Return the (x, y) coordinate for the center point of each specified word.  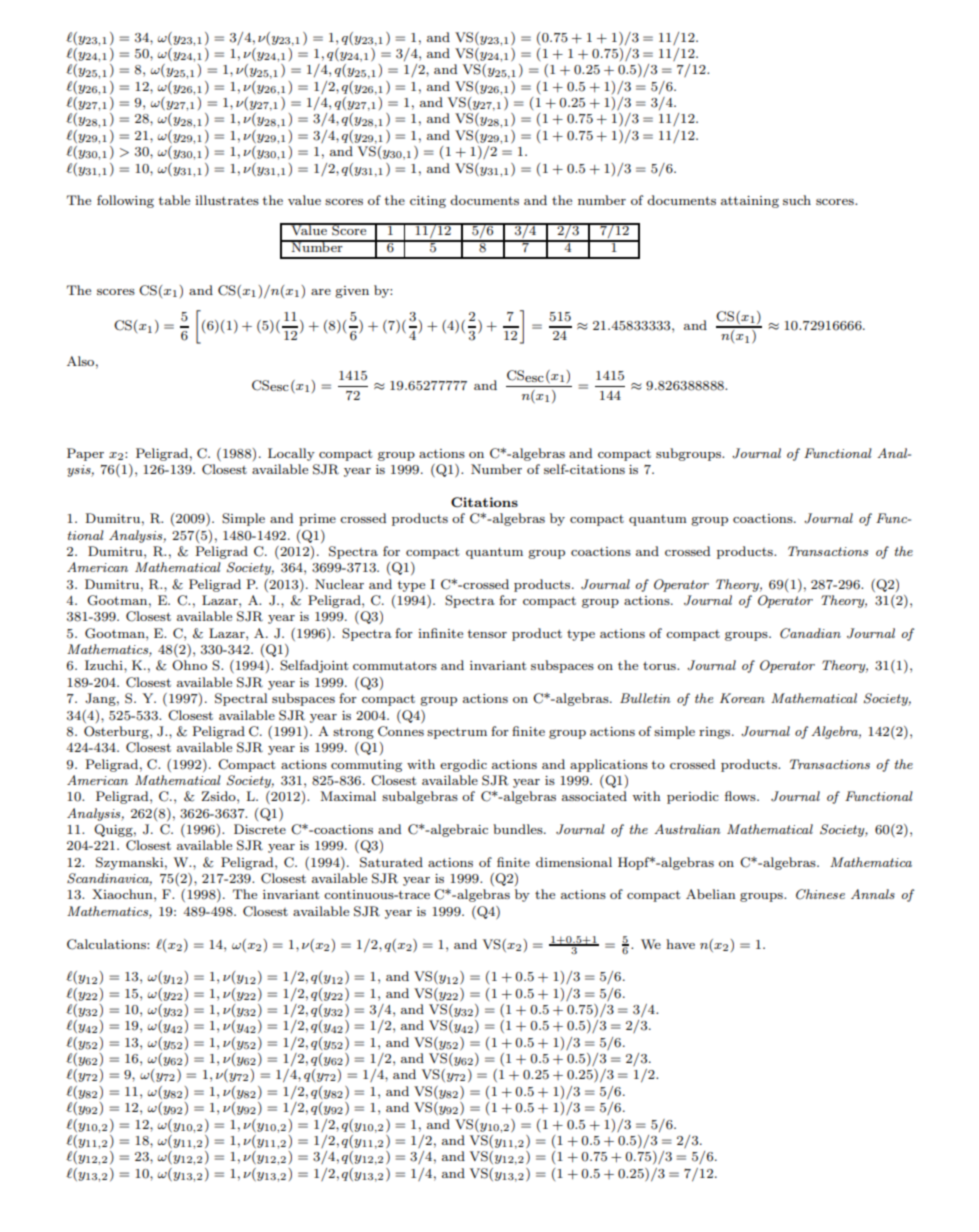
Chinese (820, 894)
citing (428, 202)
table (174, 200)
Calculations (107, 944)
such (797, 200)
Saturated (391, 862)
